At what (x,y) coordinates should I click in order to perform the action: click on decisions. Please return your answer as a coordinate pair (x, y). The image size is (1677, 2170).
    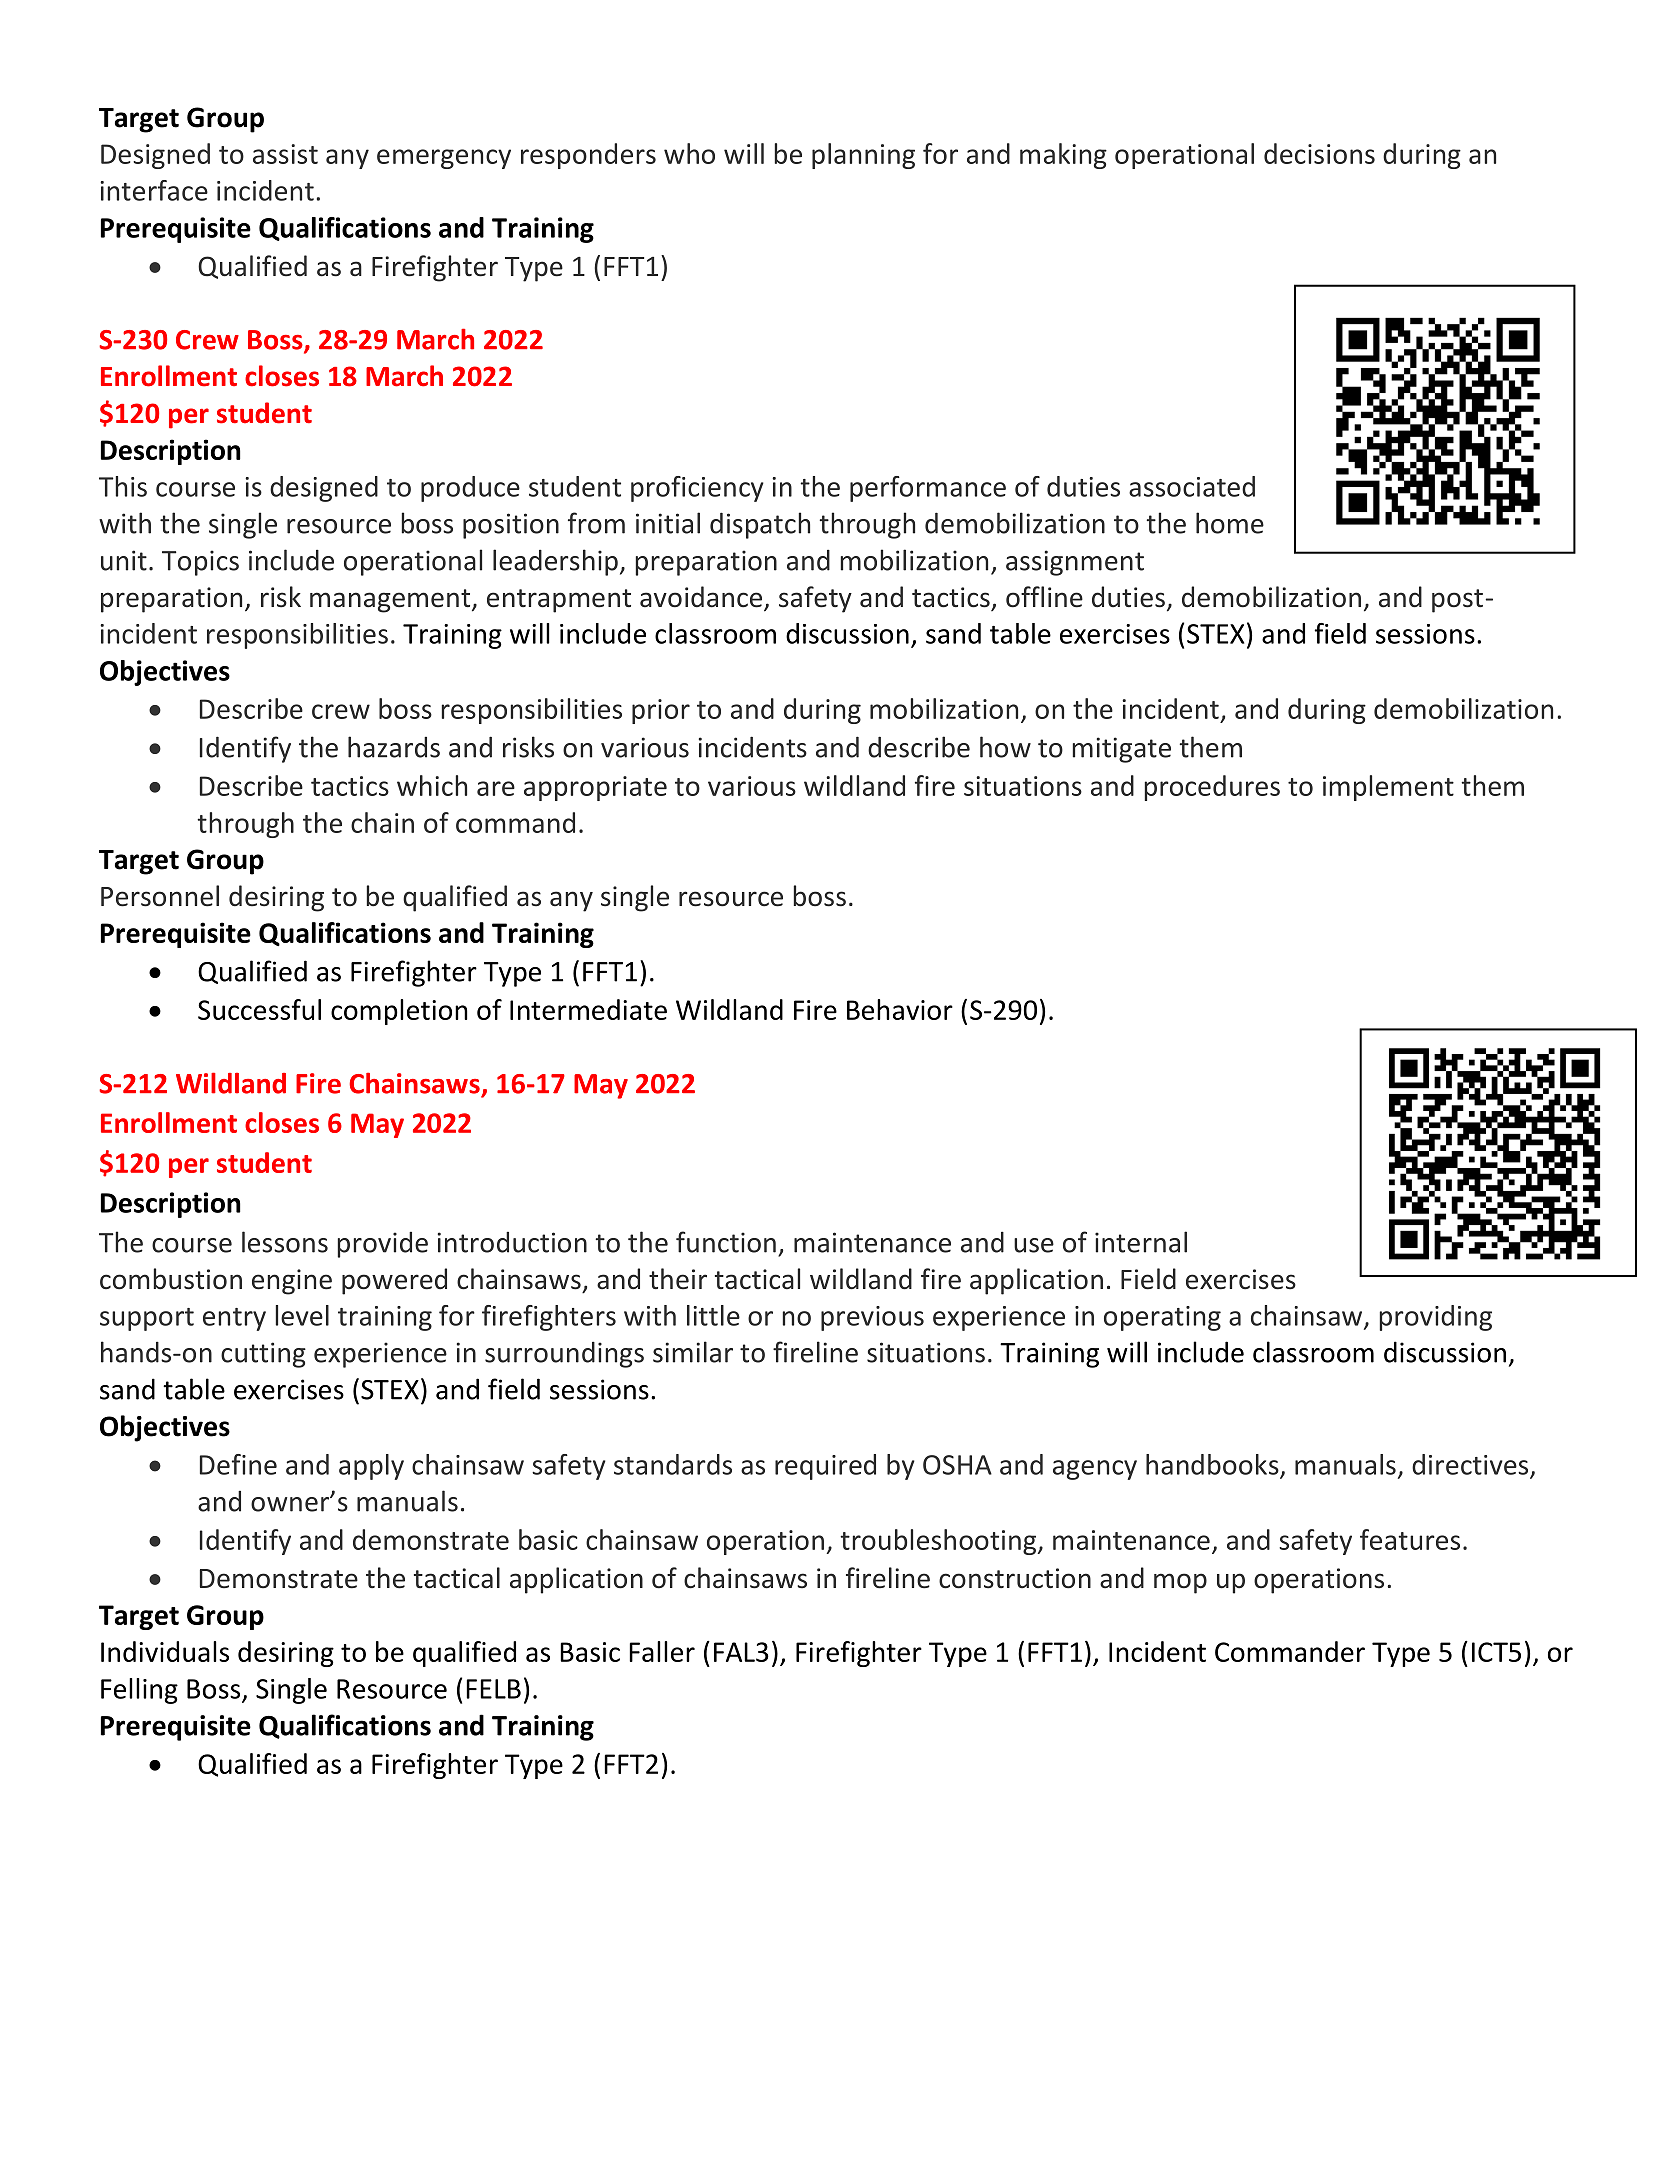
    Looking at the image, I should click on (1319, 153).
